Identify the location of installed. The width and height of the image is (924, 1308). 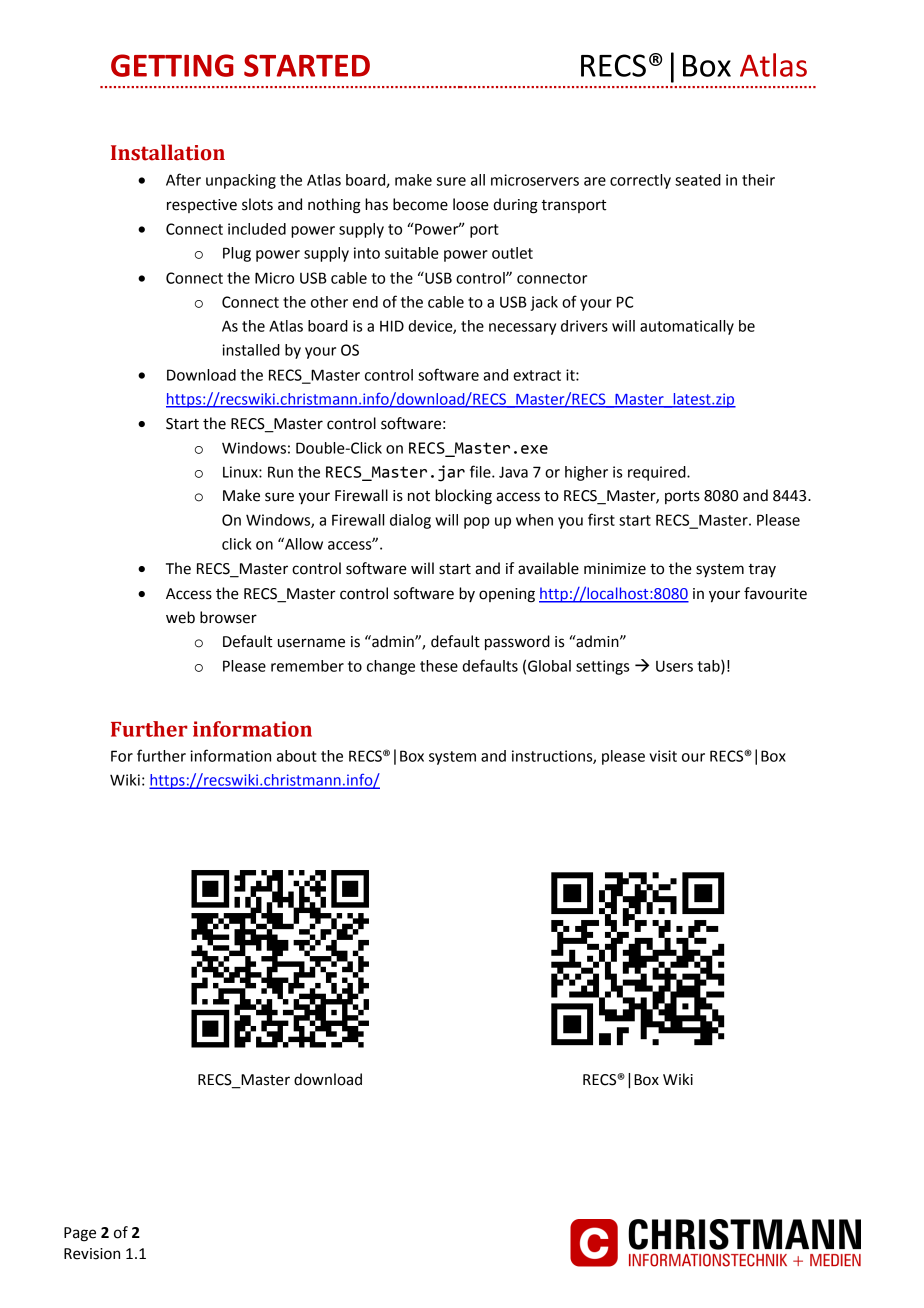
(251, 350).
